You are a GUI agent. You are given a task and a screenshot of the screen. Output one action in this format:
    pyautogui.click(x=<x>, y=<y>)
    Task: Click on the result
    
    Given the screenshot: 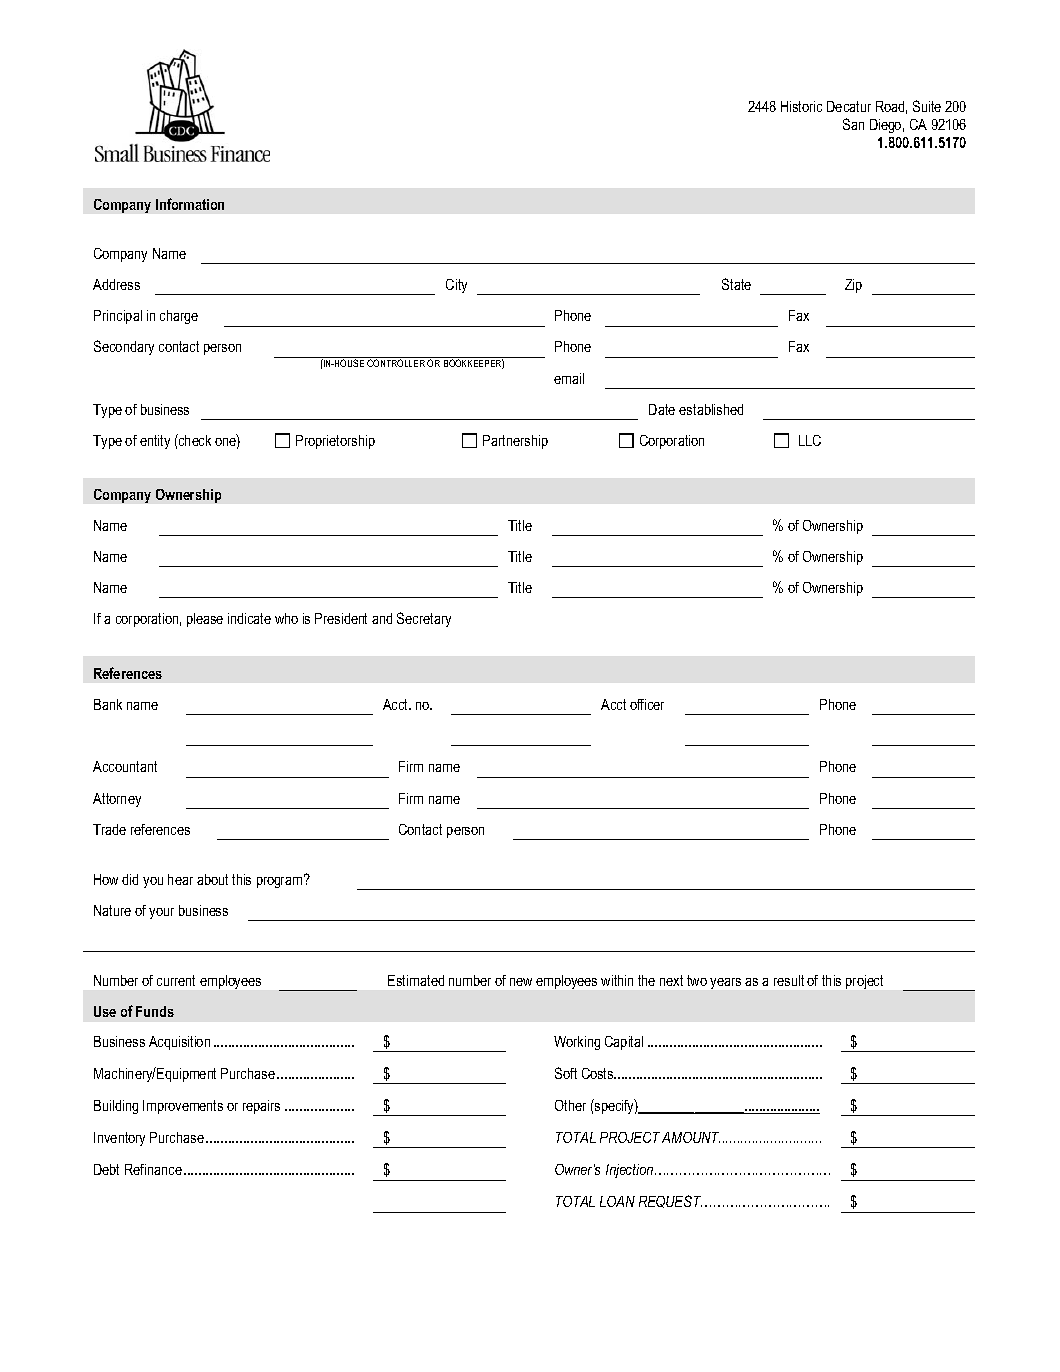 What is the action you would take?
    pyautogui.click(x=789, y=980)
